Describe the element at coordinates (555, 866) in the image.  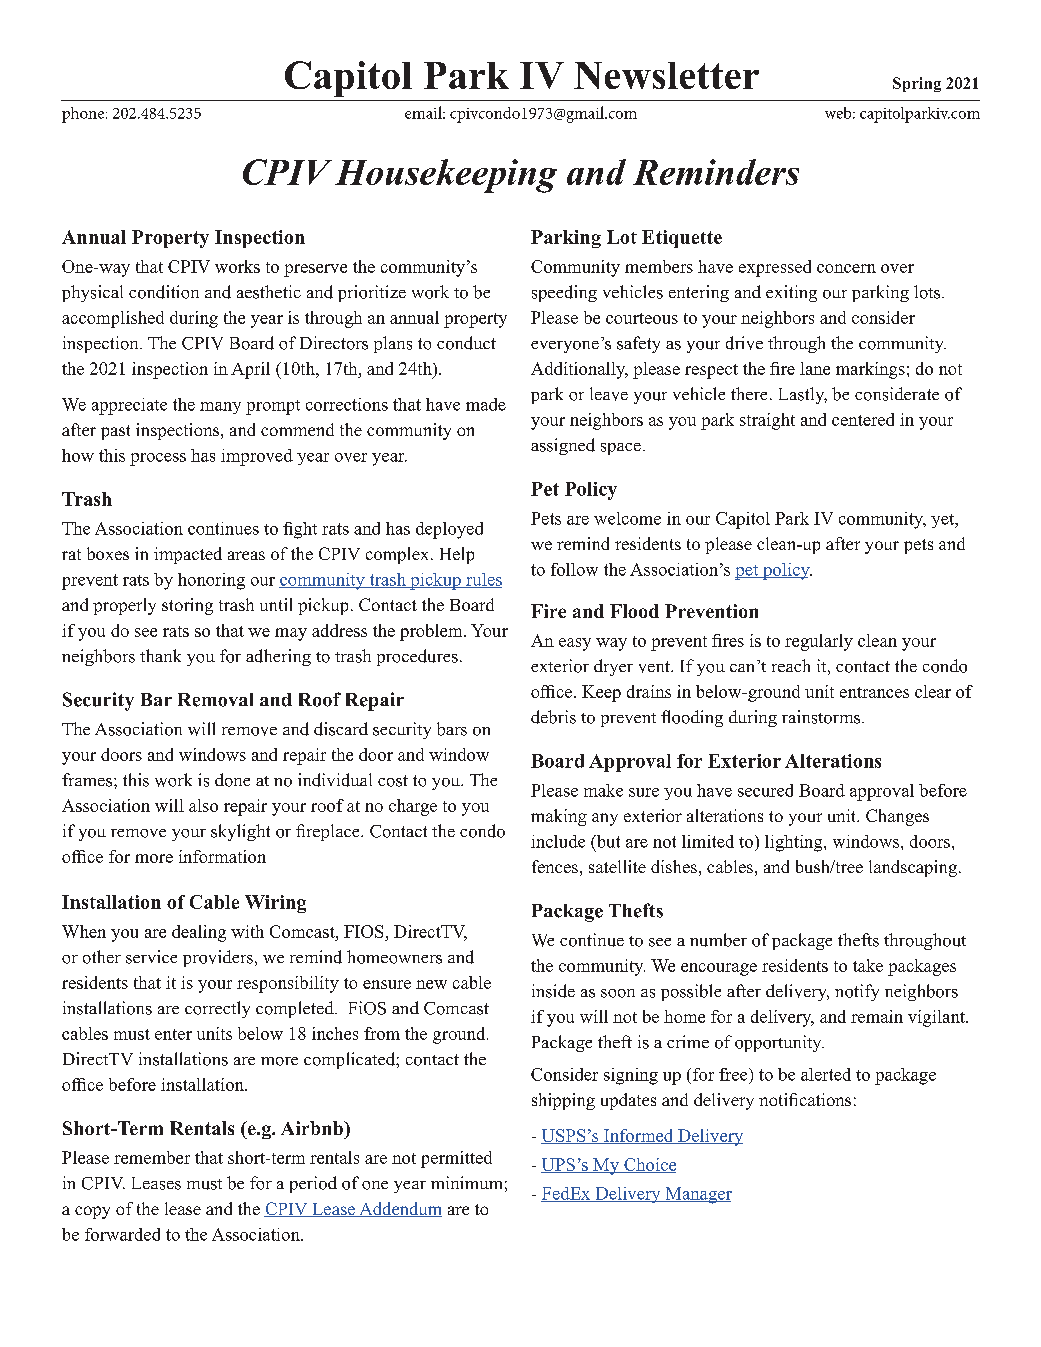
I see `fences` at that location.
